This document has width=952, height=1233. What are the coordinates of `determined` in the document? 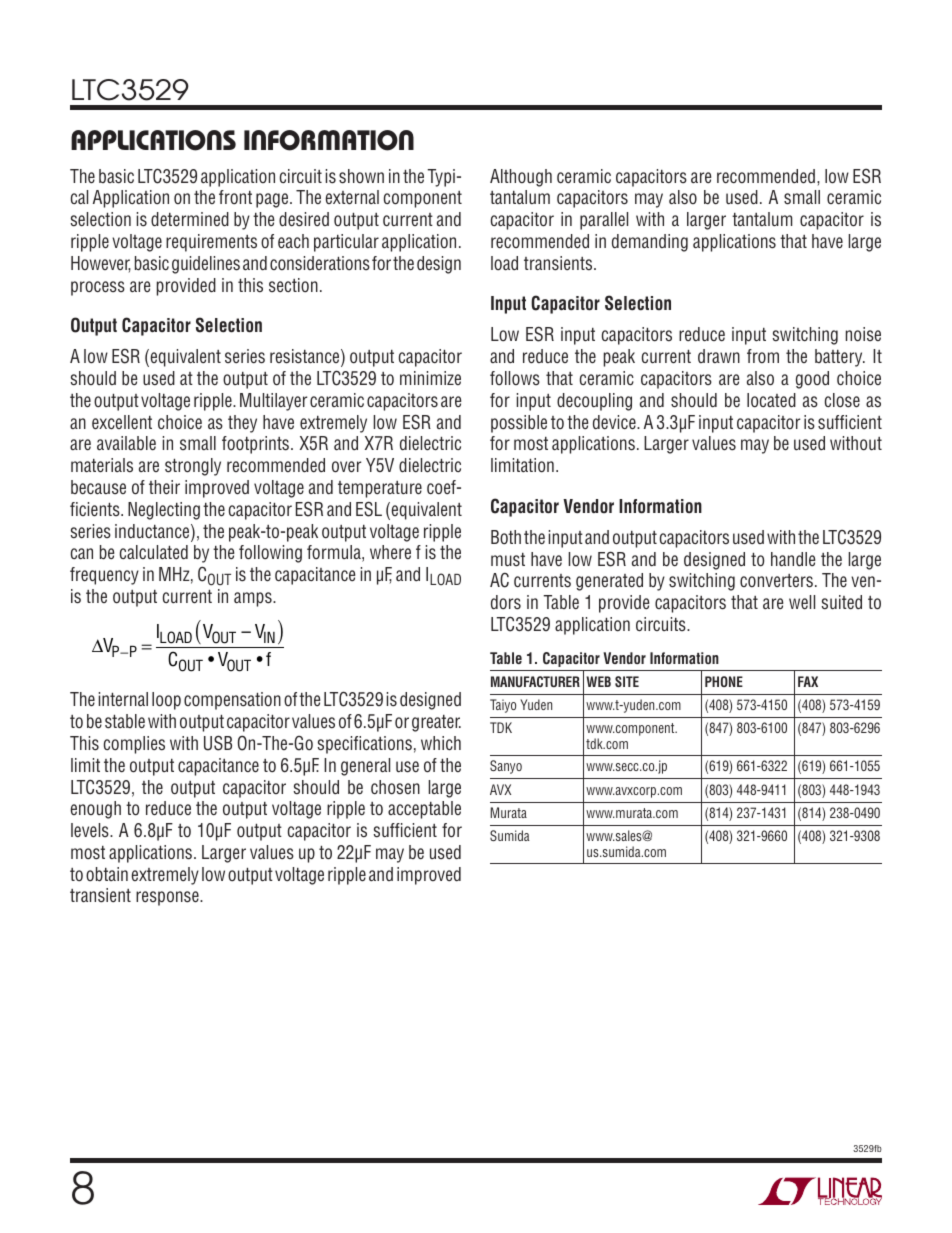 It's located at (190, 219).
